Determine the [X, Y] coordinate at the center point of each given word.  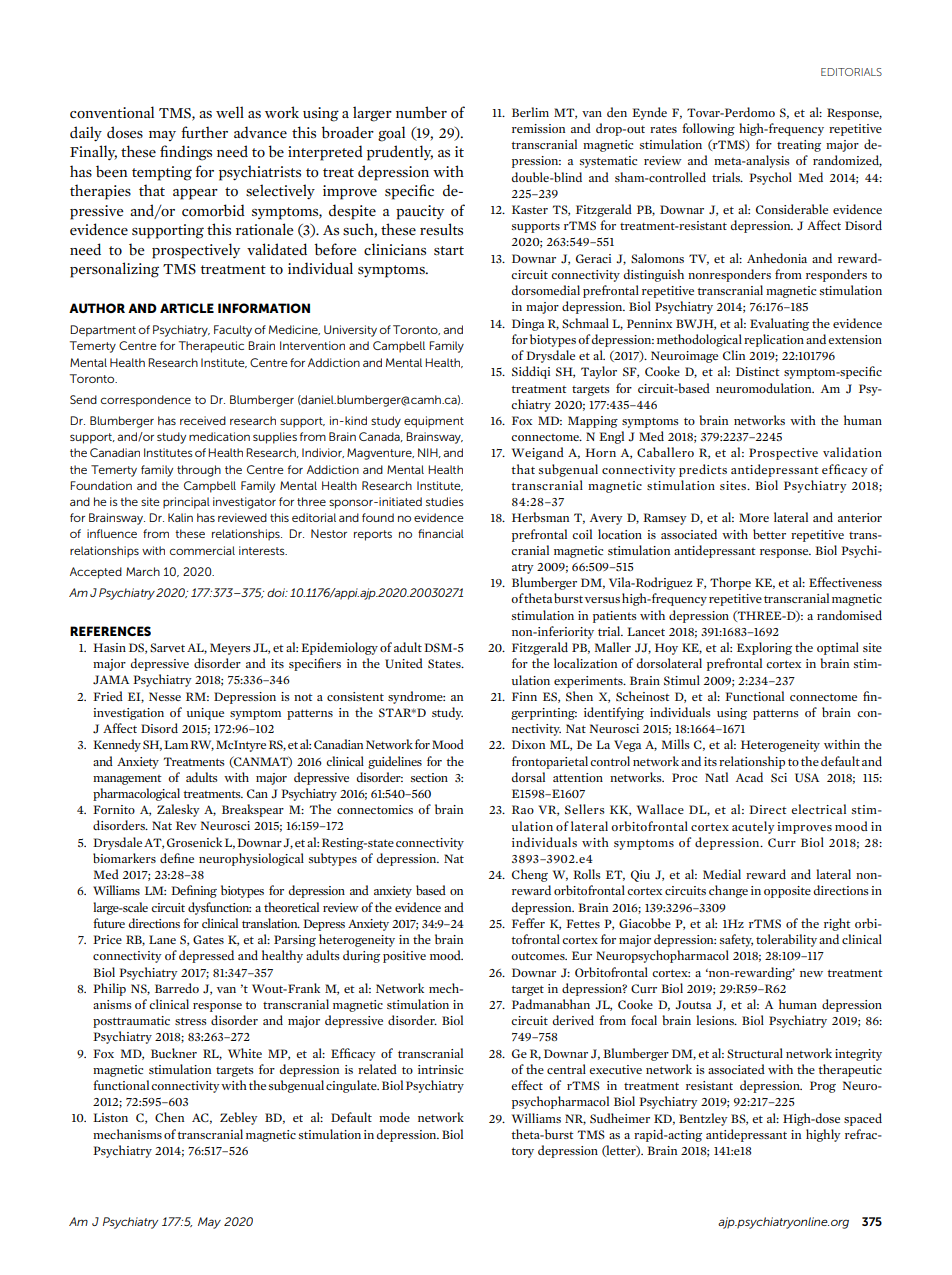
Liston [110, 1117]
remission [538, 128]
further [204, 132]
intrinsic [440, 1069]
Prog [823, 1087]
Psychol [770, 178]
